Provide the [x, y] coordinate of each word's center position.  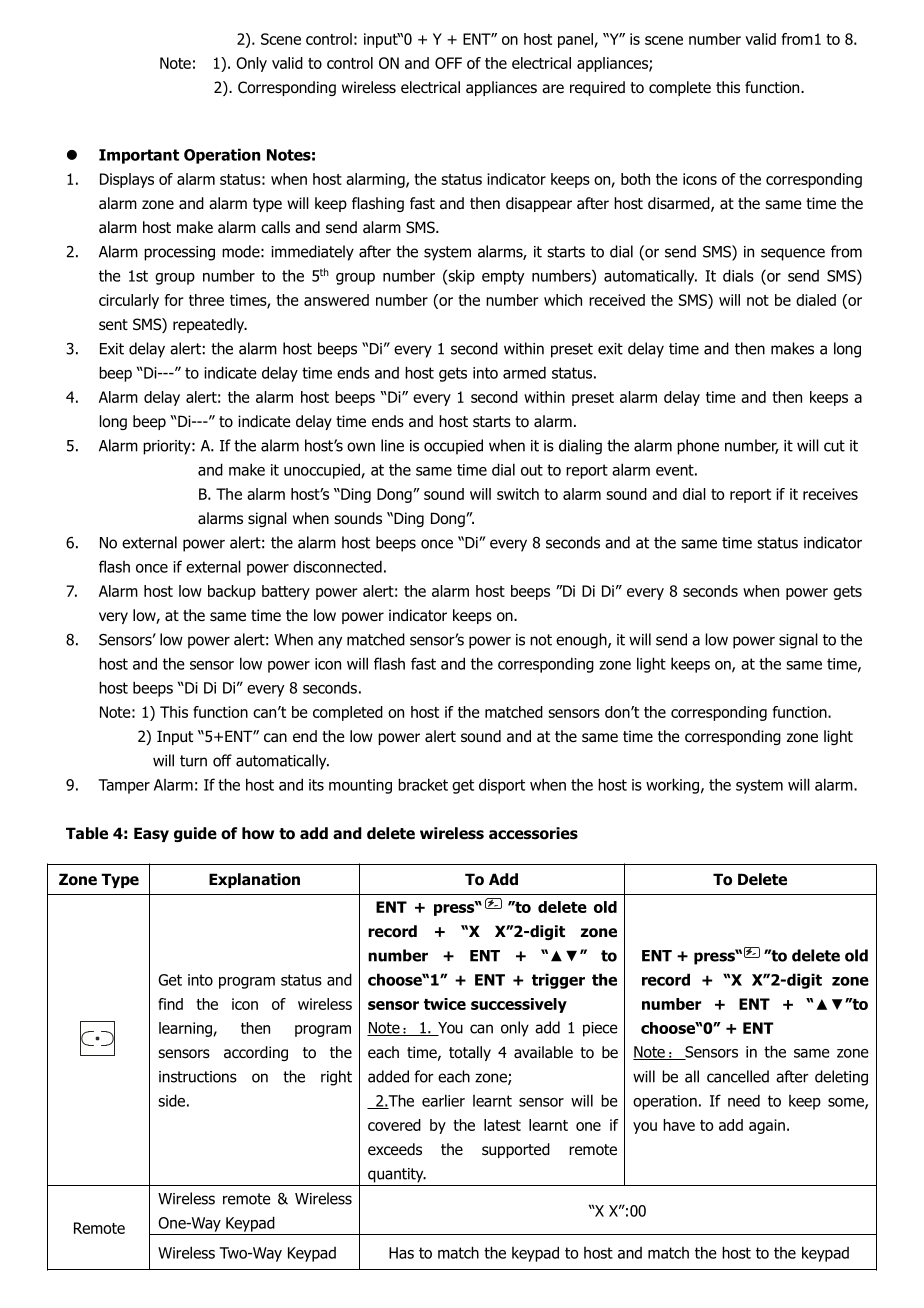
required [597, 88]
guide [195, 834]
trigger [558, 981]
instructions [198, 1077]
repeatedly [210, 325]
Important [139, 156]
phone [698, 447]
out [532, 470]
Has [401, 1253]
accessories [533, 833]
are [553, 89]
